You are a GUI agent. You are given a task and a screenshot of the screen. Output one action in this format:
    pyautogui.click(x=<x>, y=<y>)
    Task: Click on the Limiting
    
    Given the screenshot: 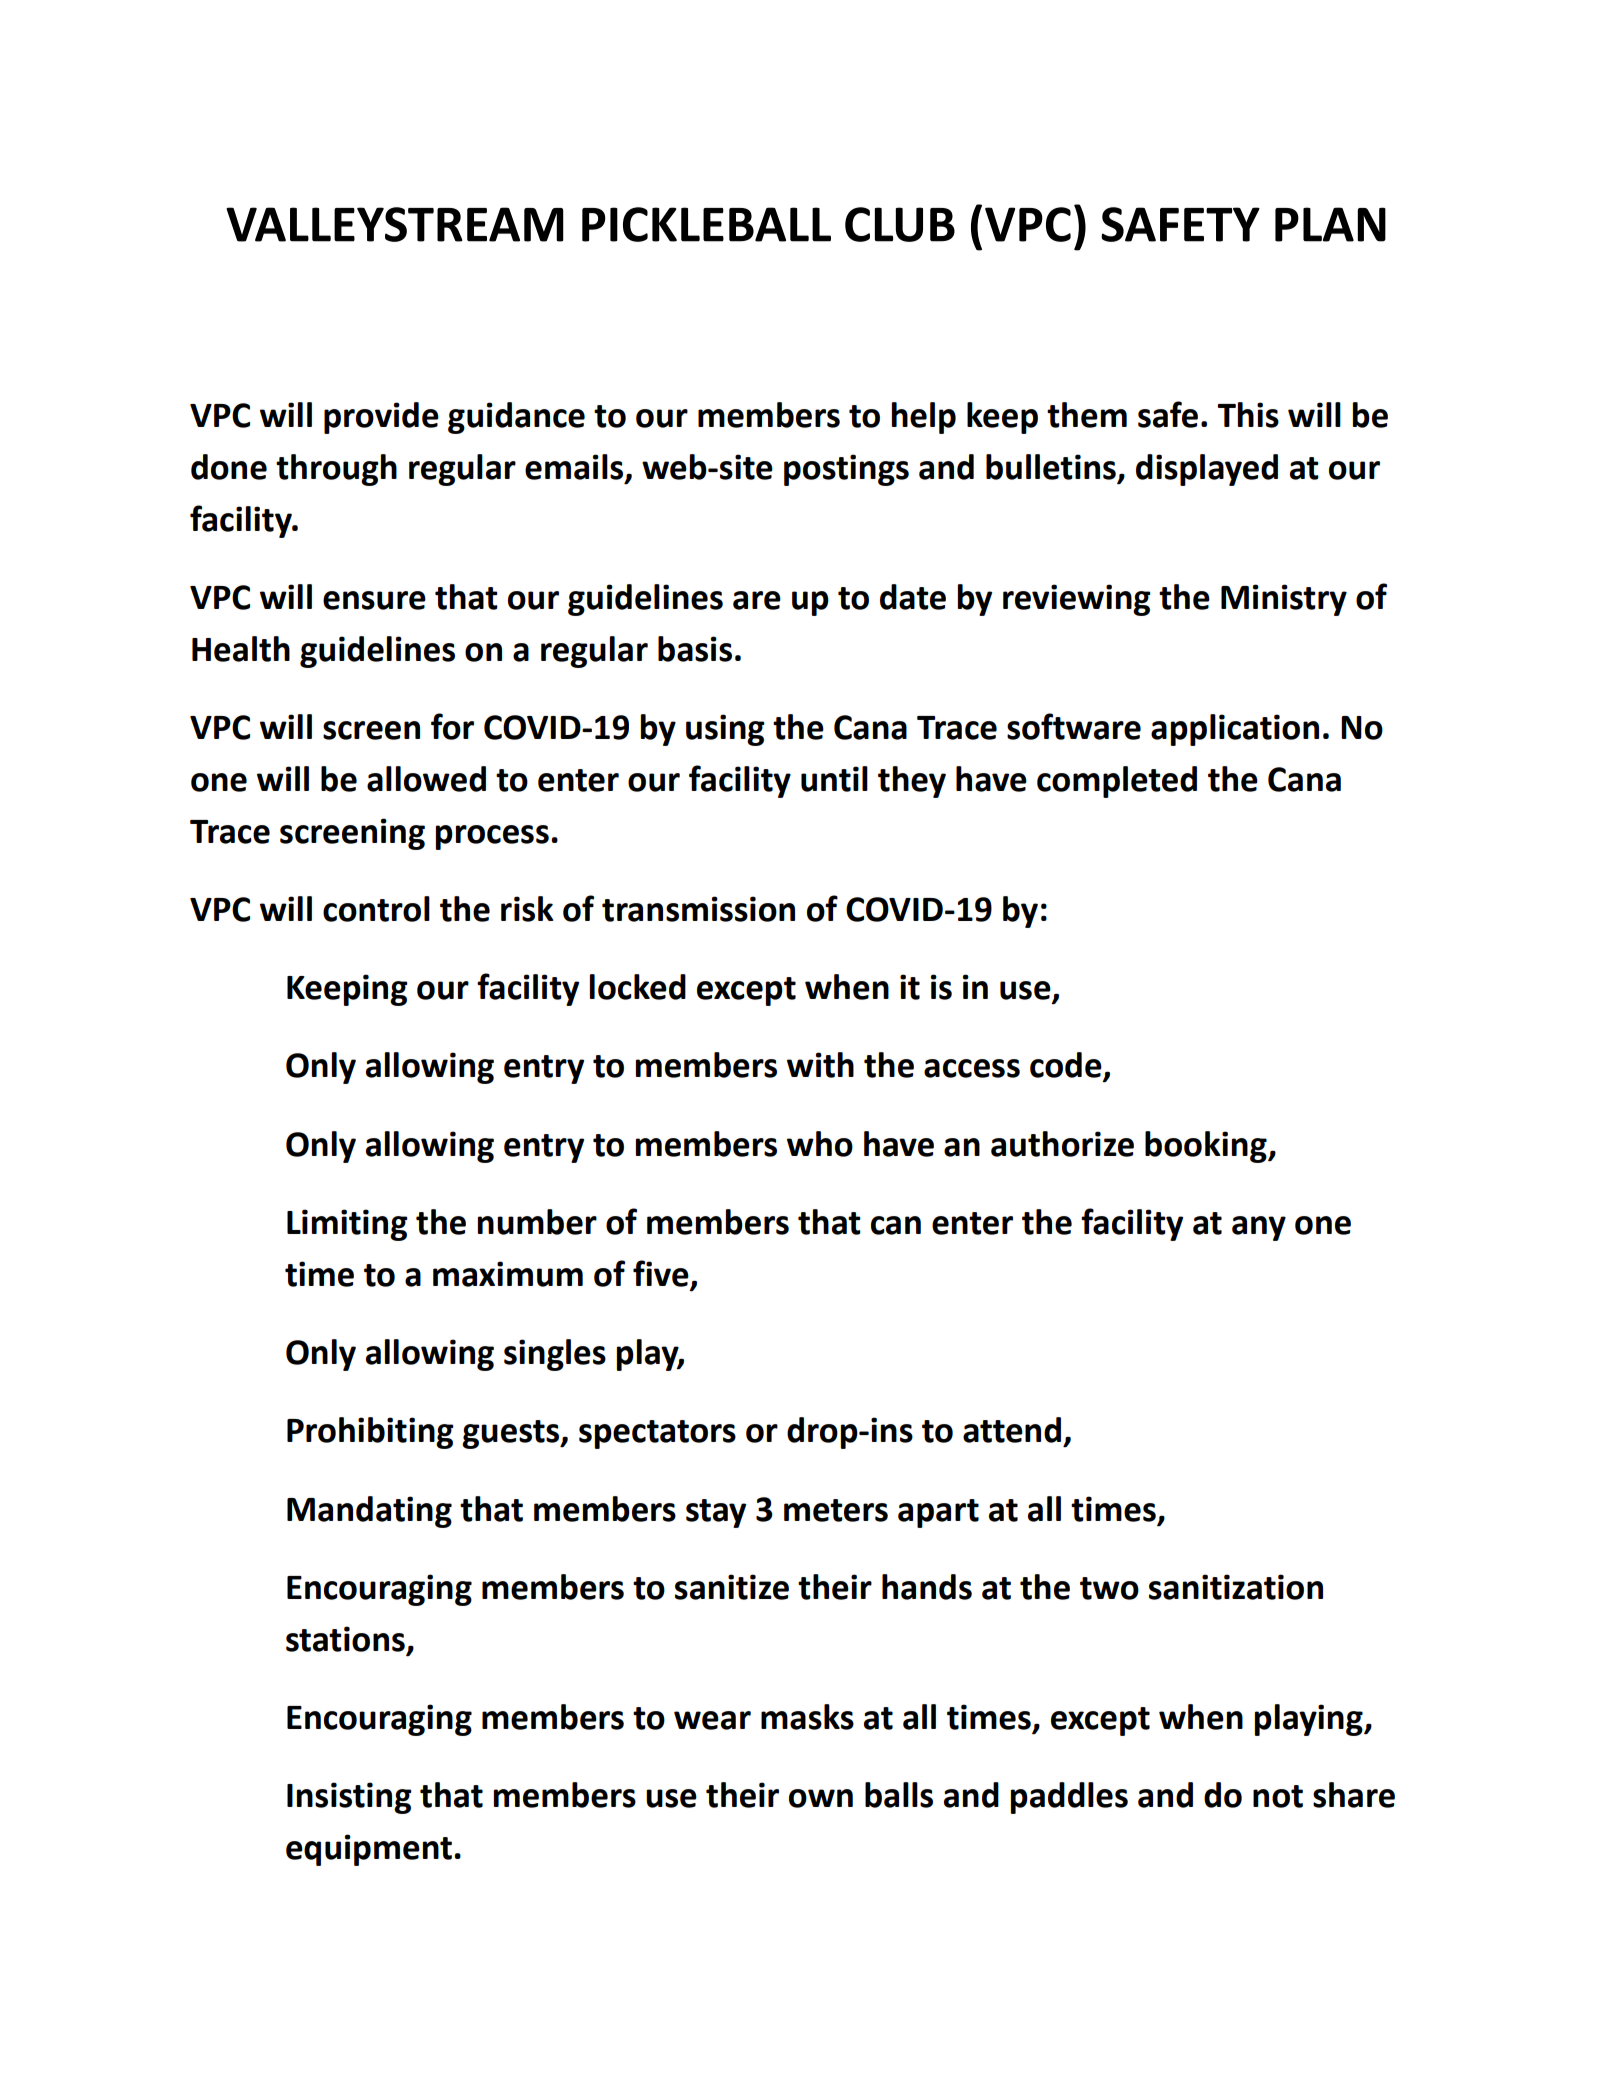 What is the action you would take?
    pyautogui.click(x=347, y=1225)
